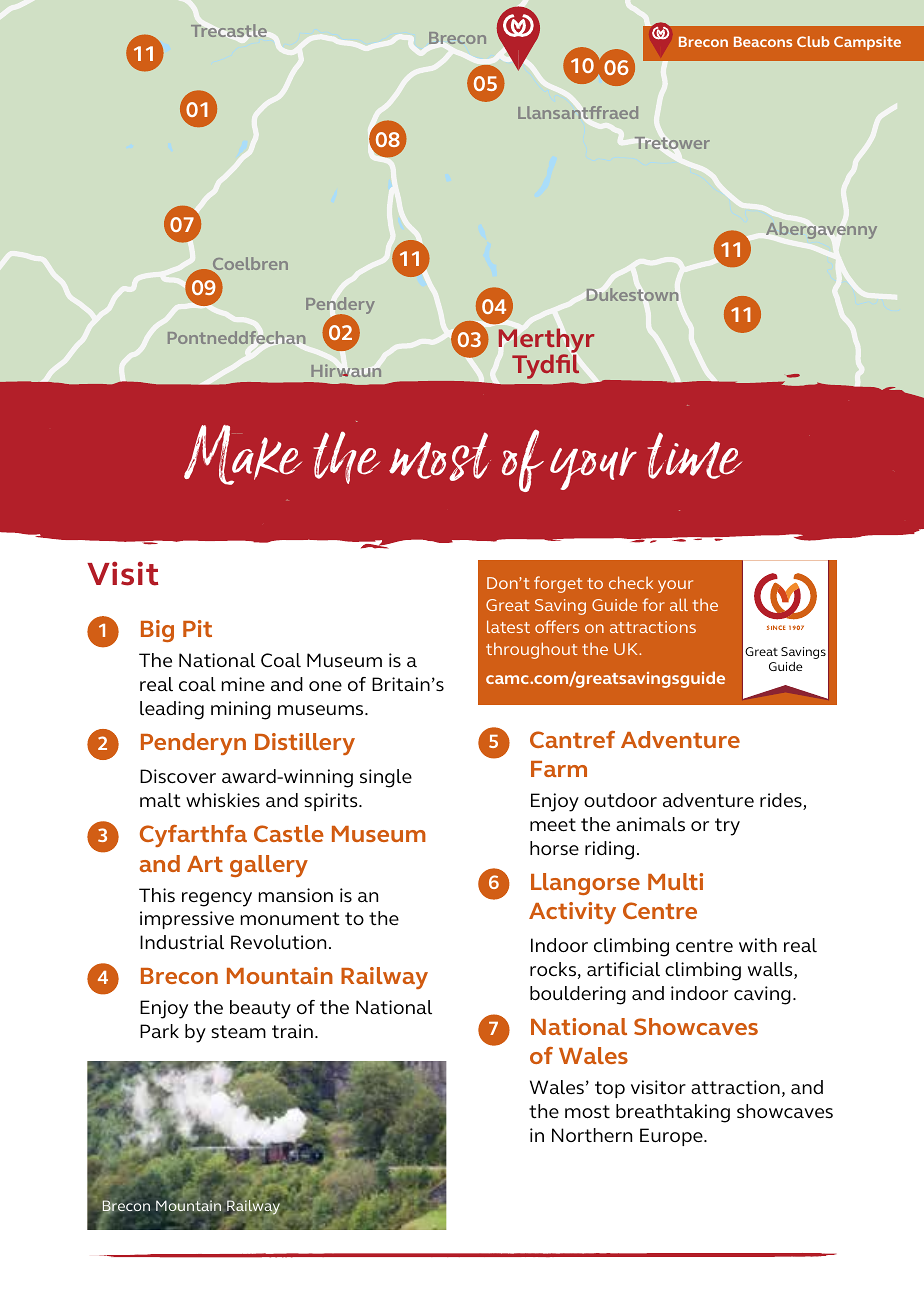 This screenshot has width=924, height=1311. What do you see at coordinates (238, 1032) in the screenshot?
I see `steam` at bounding box center [238, 1032].
